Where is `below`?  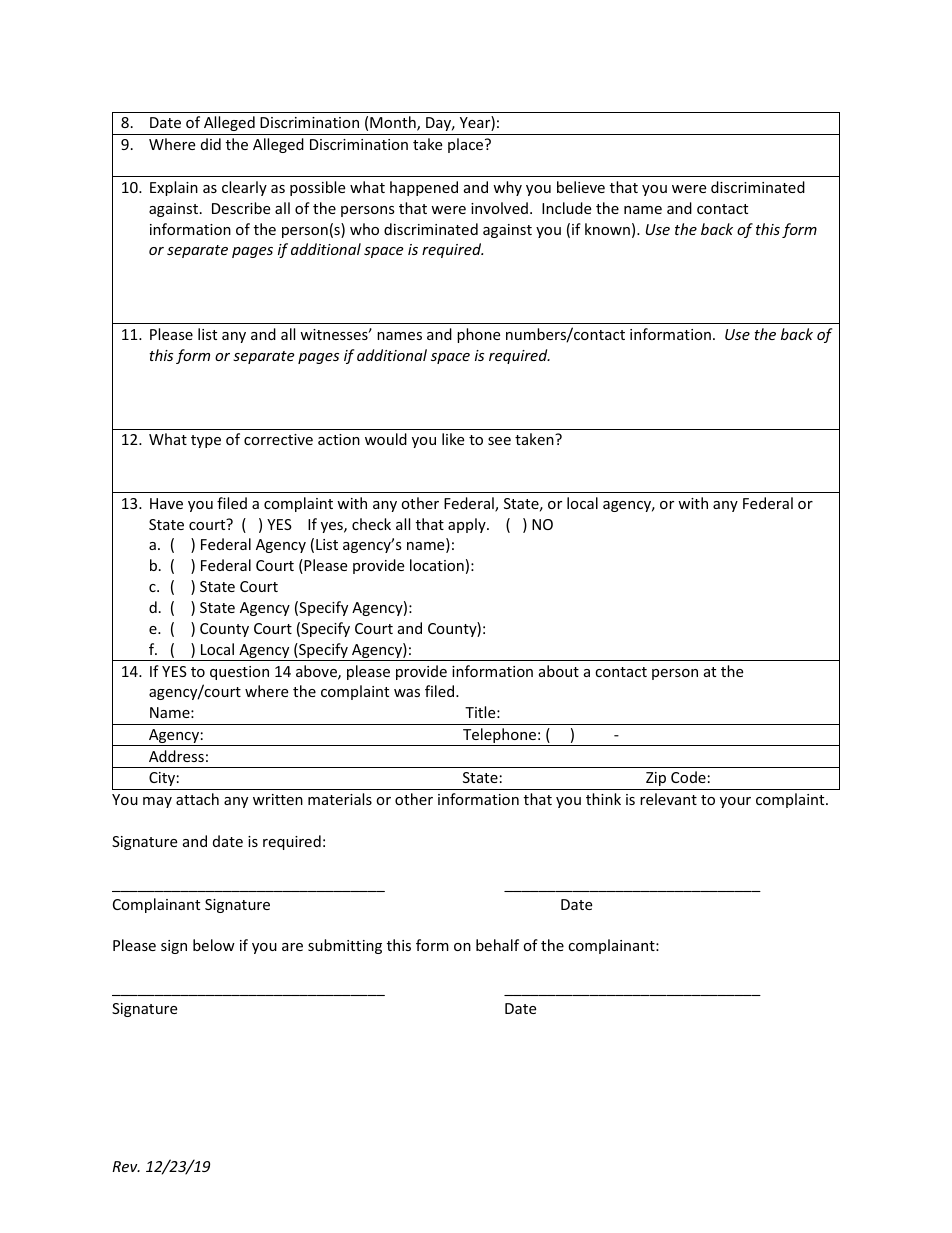
below is located at coordinates (214, 945).
